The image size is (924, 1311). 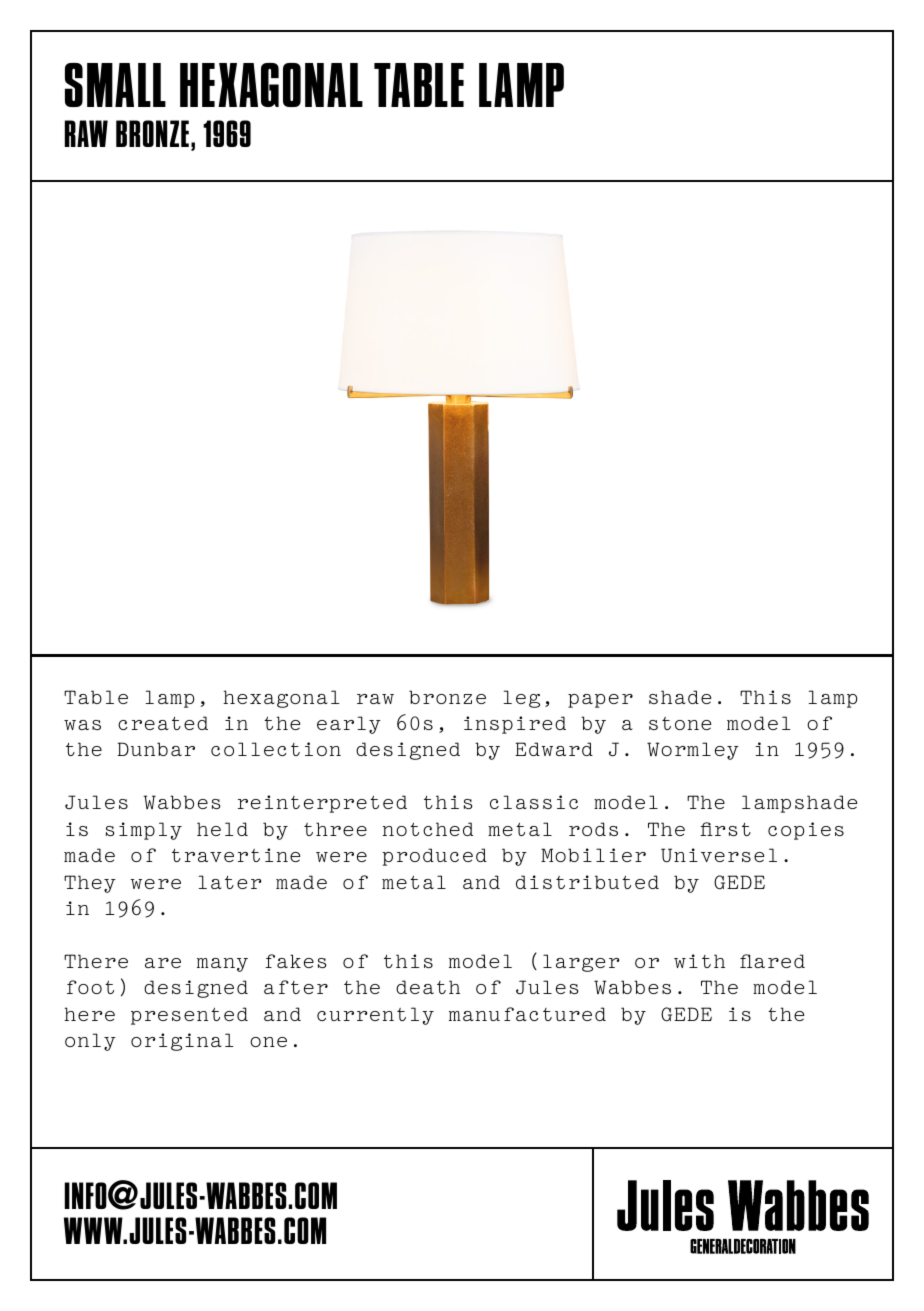 I want to click on leg, so click(x=521, y=699).
